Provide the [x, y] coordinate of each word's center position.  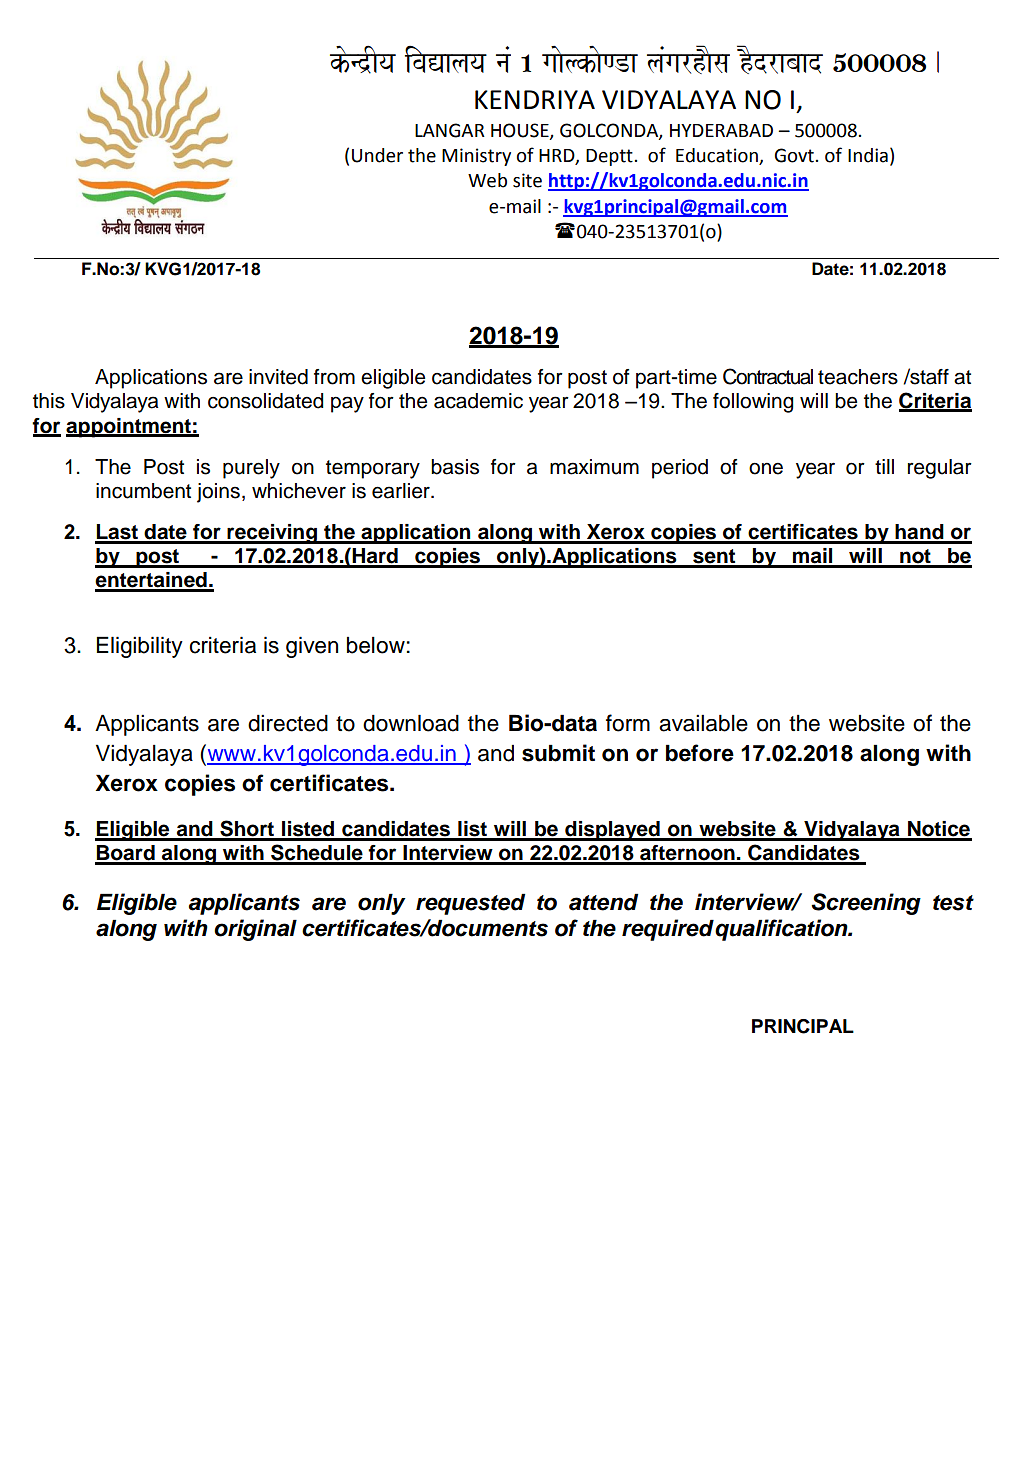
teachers [858, 377]
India [868, 155]
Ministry [476, 157]
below [376, 645]
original [255, 930]
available [703, 723]
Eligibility [140, 647]
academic [478, 401]
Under [377, 155]
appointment [129, 428]
